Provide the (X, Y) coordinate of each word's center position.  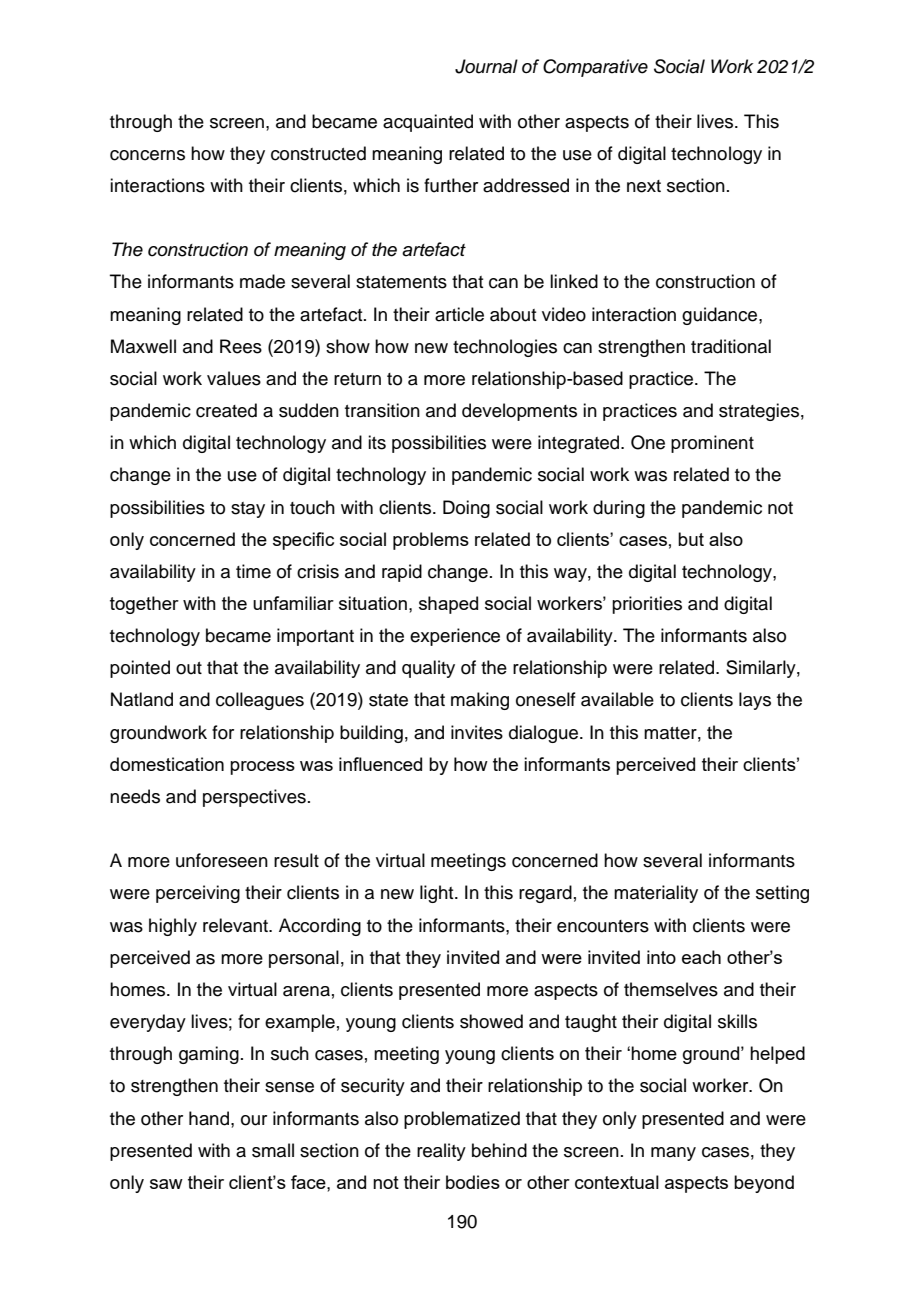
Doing (466, 509)
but (691, 539)
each (701, 957)
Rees (241, 346)
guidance (721, 316)
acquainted (428, 123)
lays (755, 701)
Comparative (595, 68)
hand (209, 1118)
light (438, 894)
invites (477, 732)
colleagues (260, 701)
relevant (237, 925)
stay (248, 510)
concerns (147, 155)
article (459, 314)
